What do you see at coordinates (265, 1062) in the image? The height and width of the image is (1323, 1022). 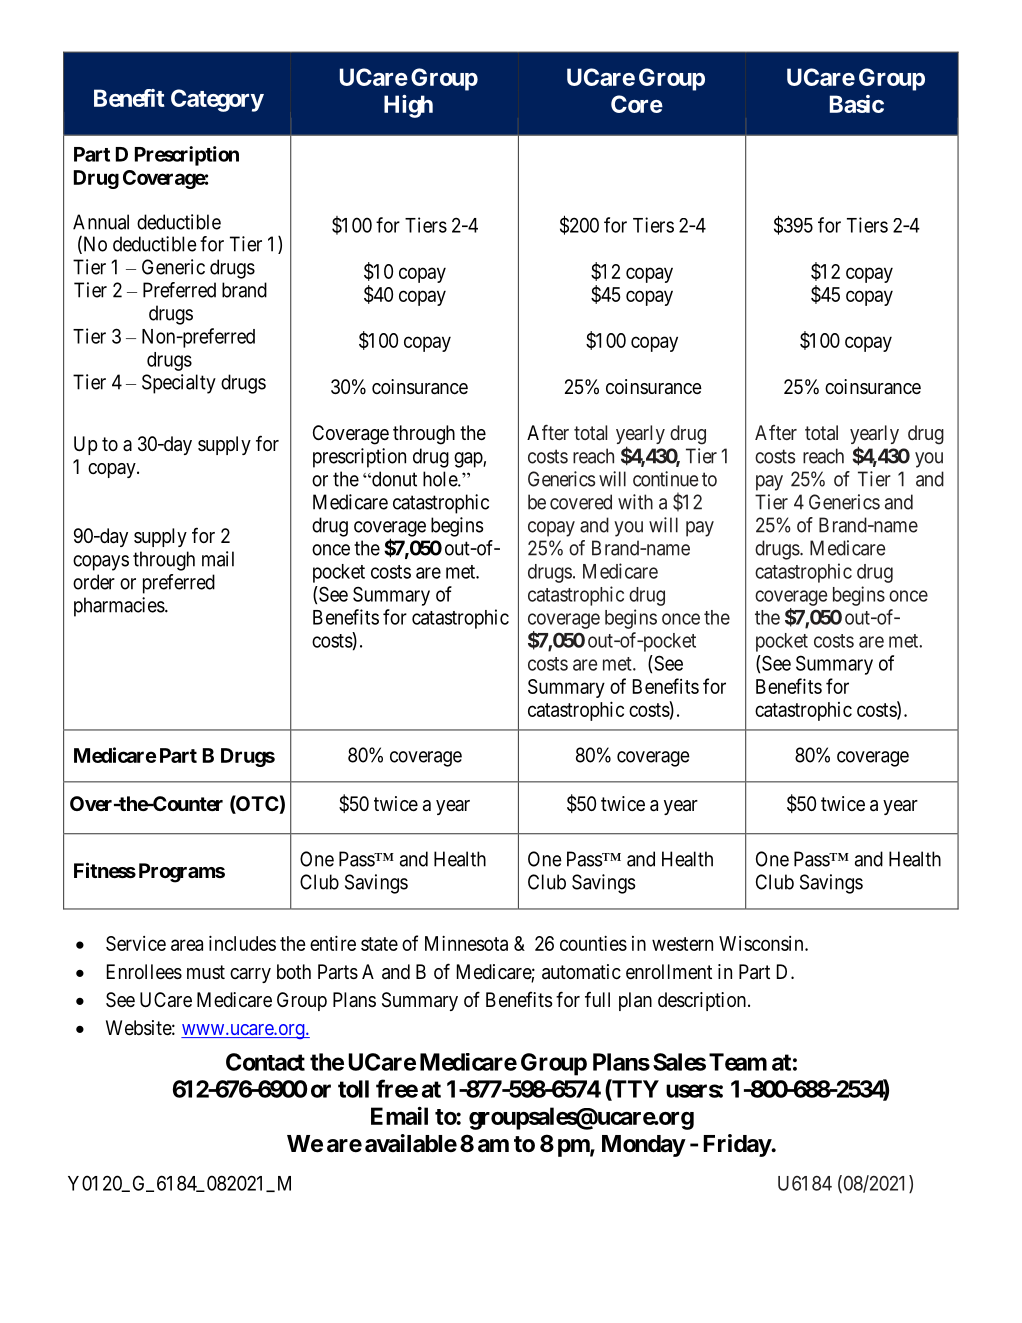 I see `Contact` at bounding box center [265, 1062].
